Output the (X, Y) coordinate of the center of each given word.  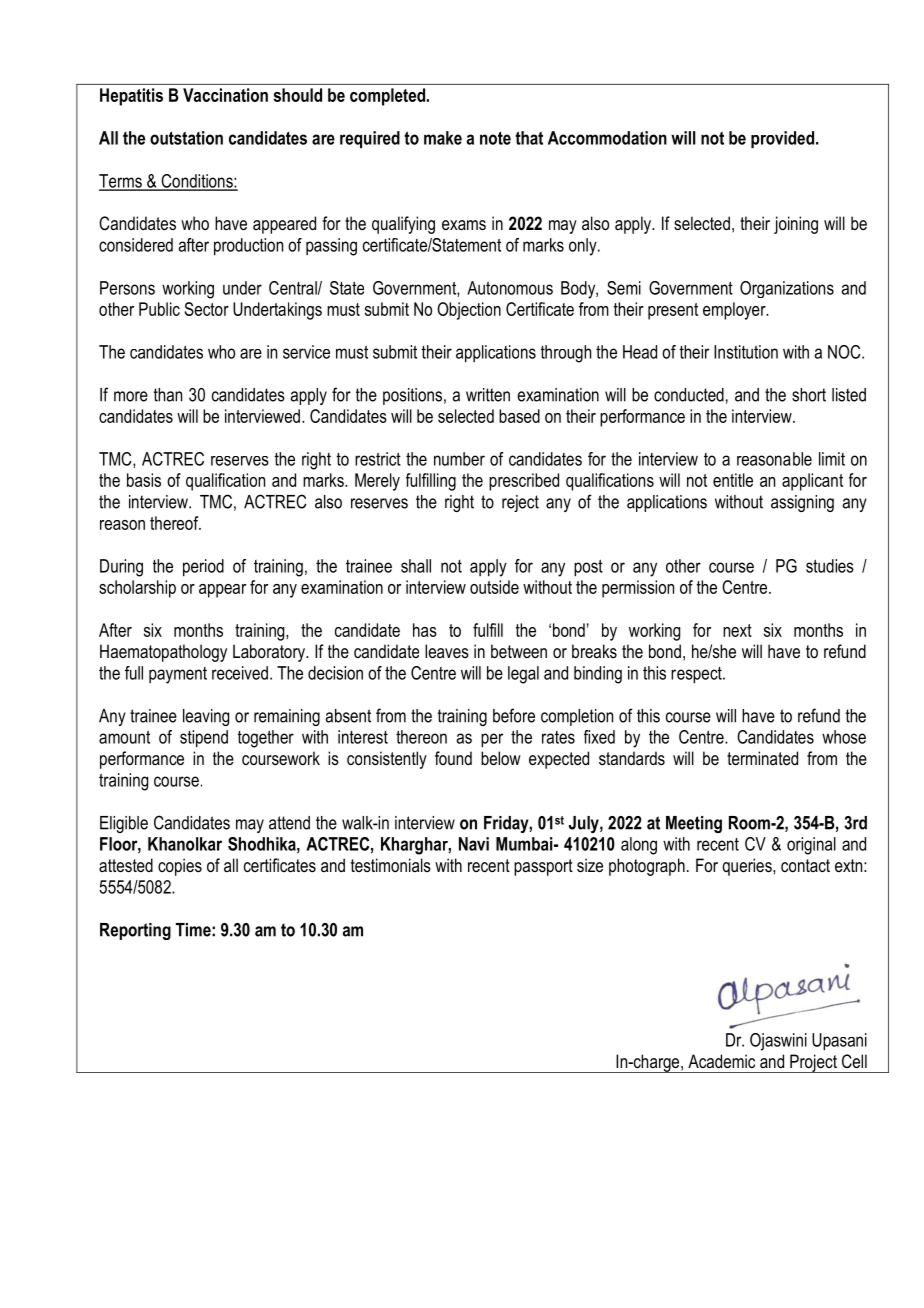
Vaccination (225, 95)
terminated (762, 758)
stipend (204, 739)
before (514, 715)
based (519, 416)
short (809, 395)
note (495, 138)
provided (784, 139)
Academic (721, 1061)
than (168, 395)
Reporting (135, 931)
